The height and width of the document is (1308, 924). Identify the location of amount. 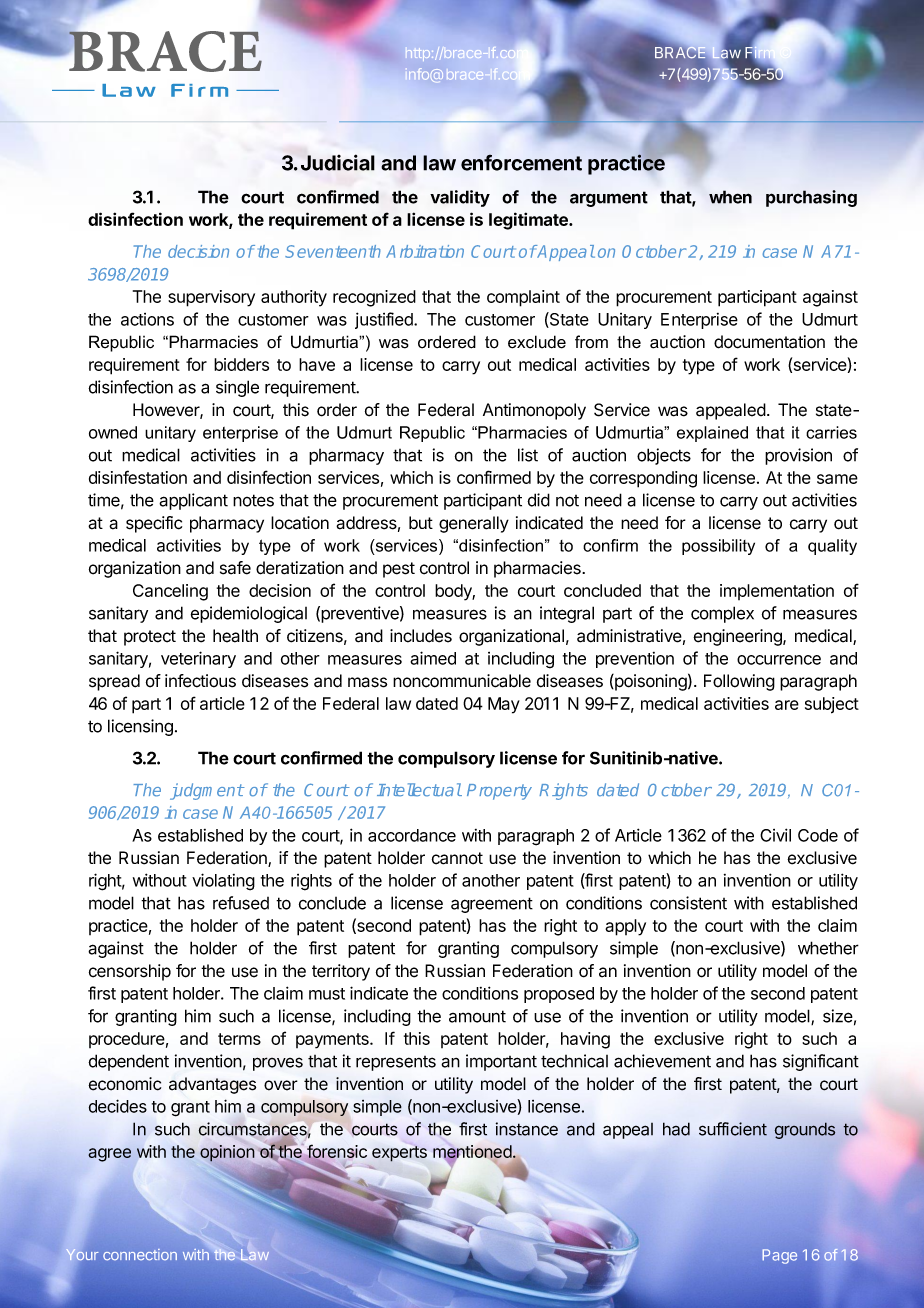
(477, 1016).
